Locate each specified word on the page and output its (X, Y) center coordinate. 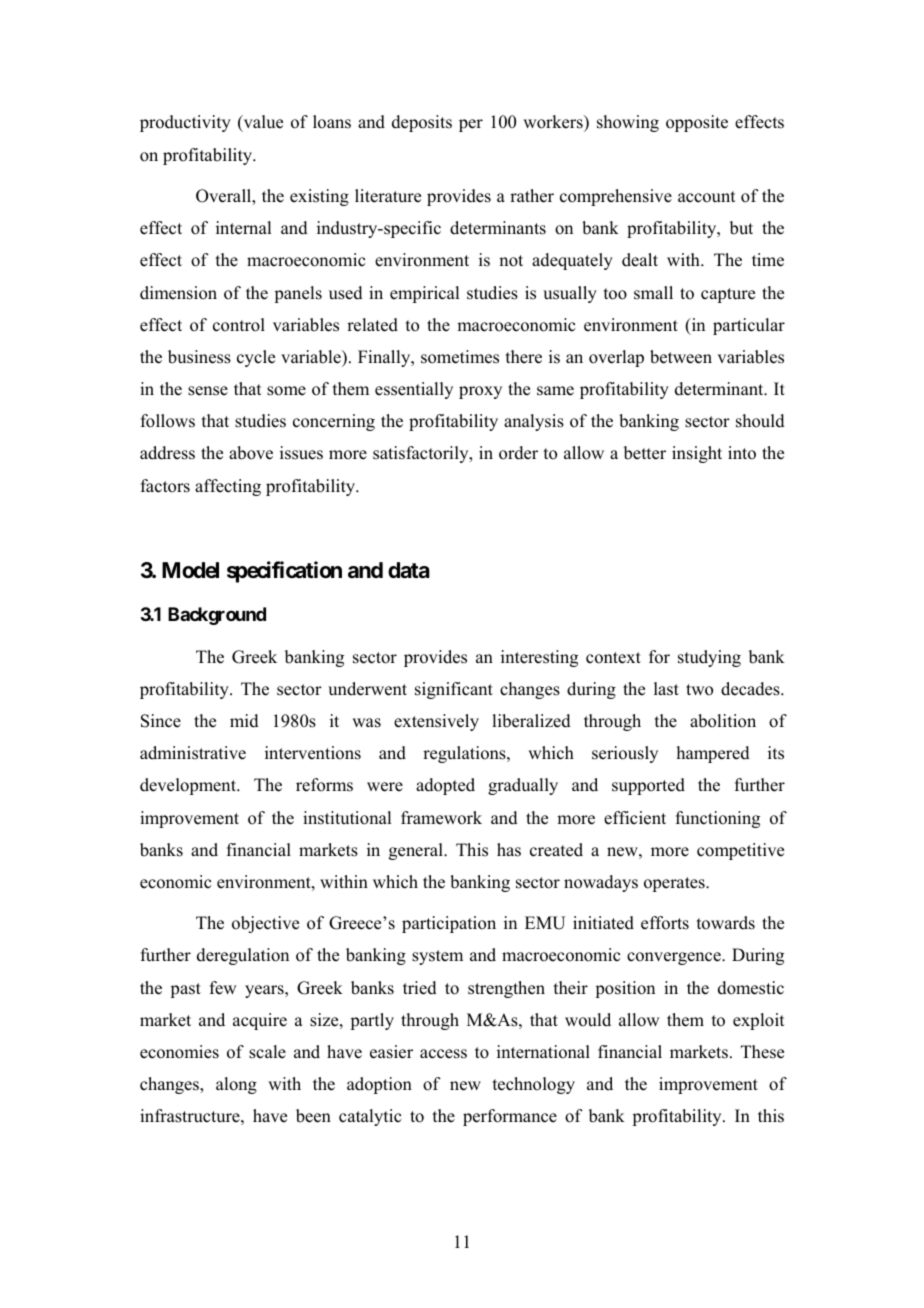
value (262, 123)
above (251, 453)
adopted (445, 786)
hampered (713, 754)
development (189, 786)
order (518, 453)
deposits (422, 123)
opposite (697, 123)
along (236, 1085)
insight (697, 454)
